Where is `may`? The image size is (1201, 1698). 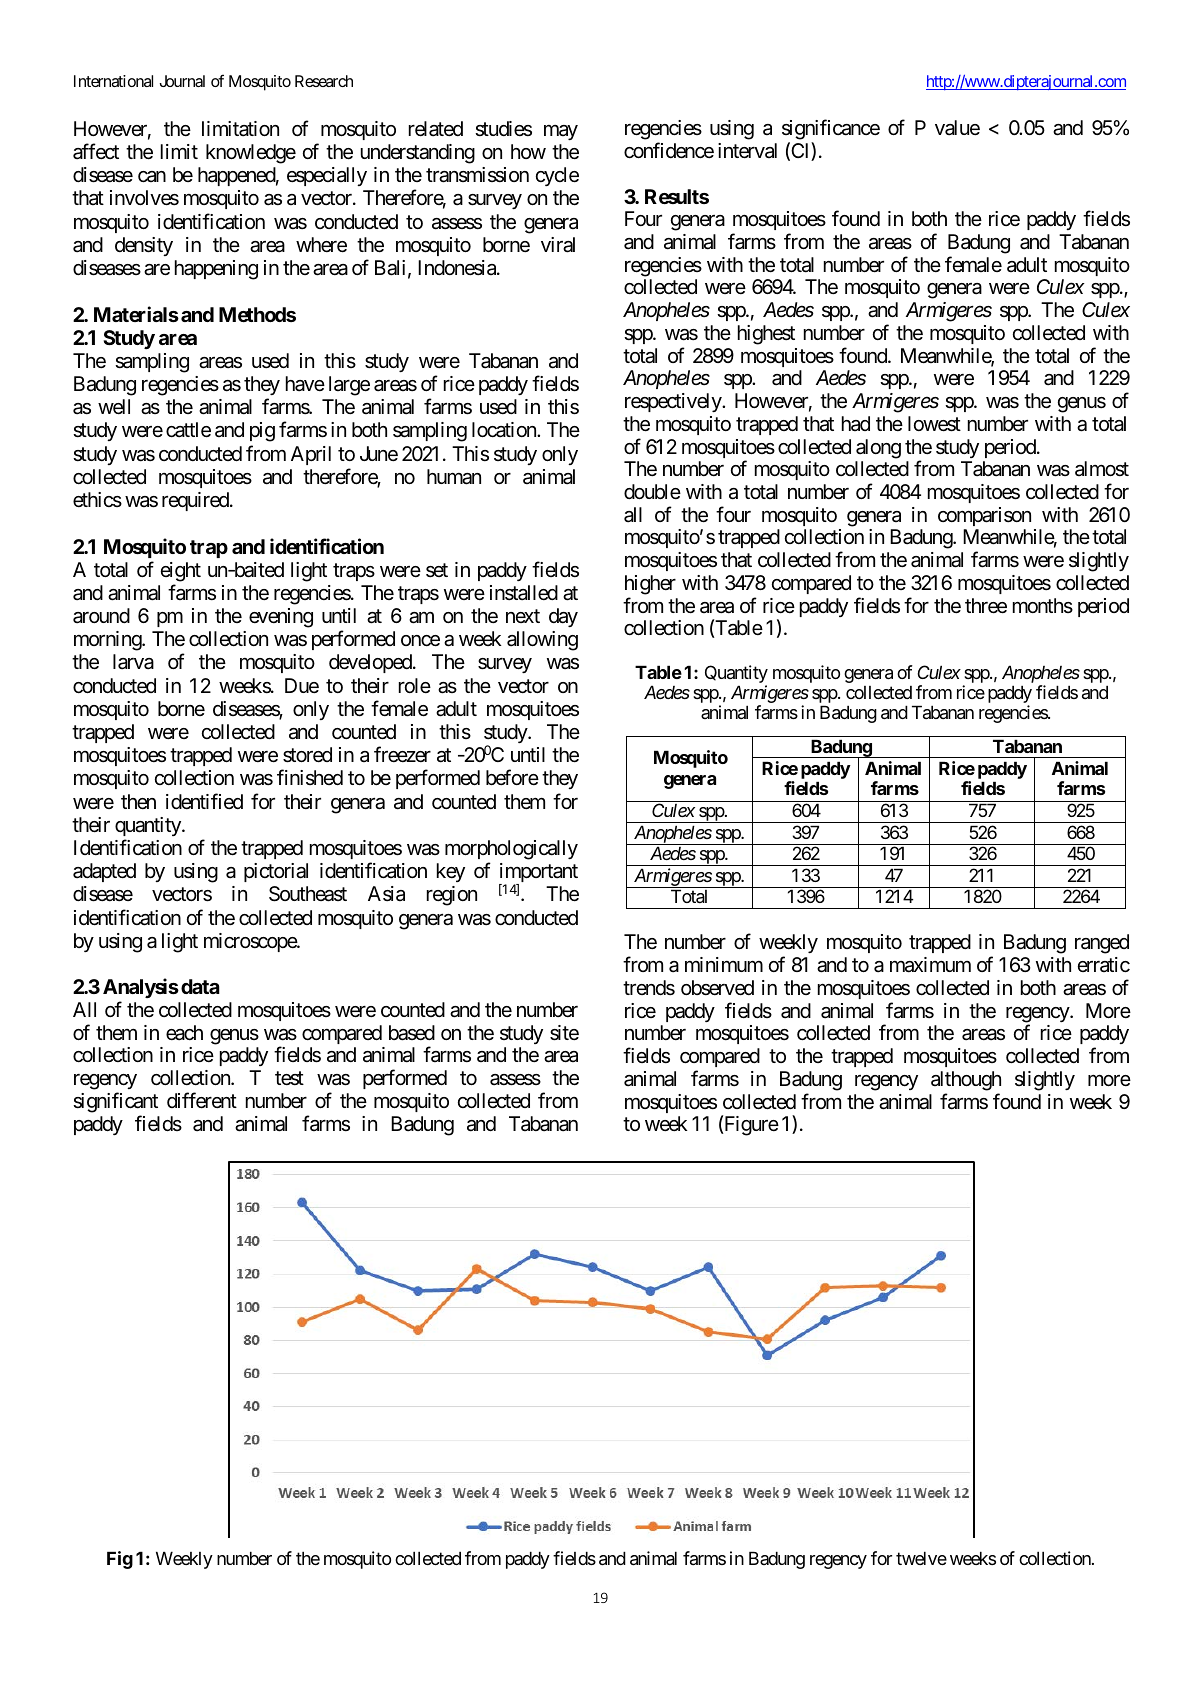 may is located at coordinates (561, 132).
